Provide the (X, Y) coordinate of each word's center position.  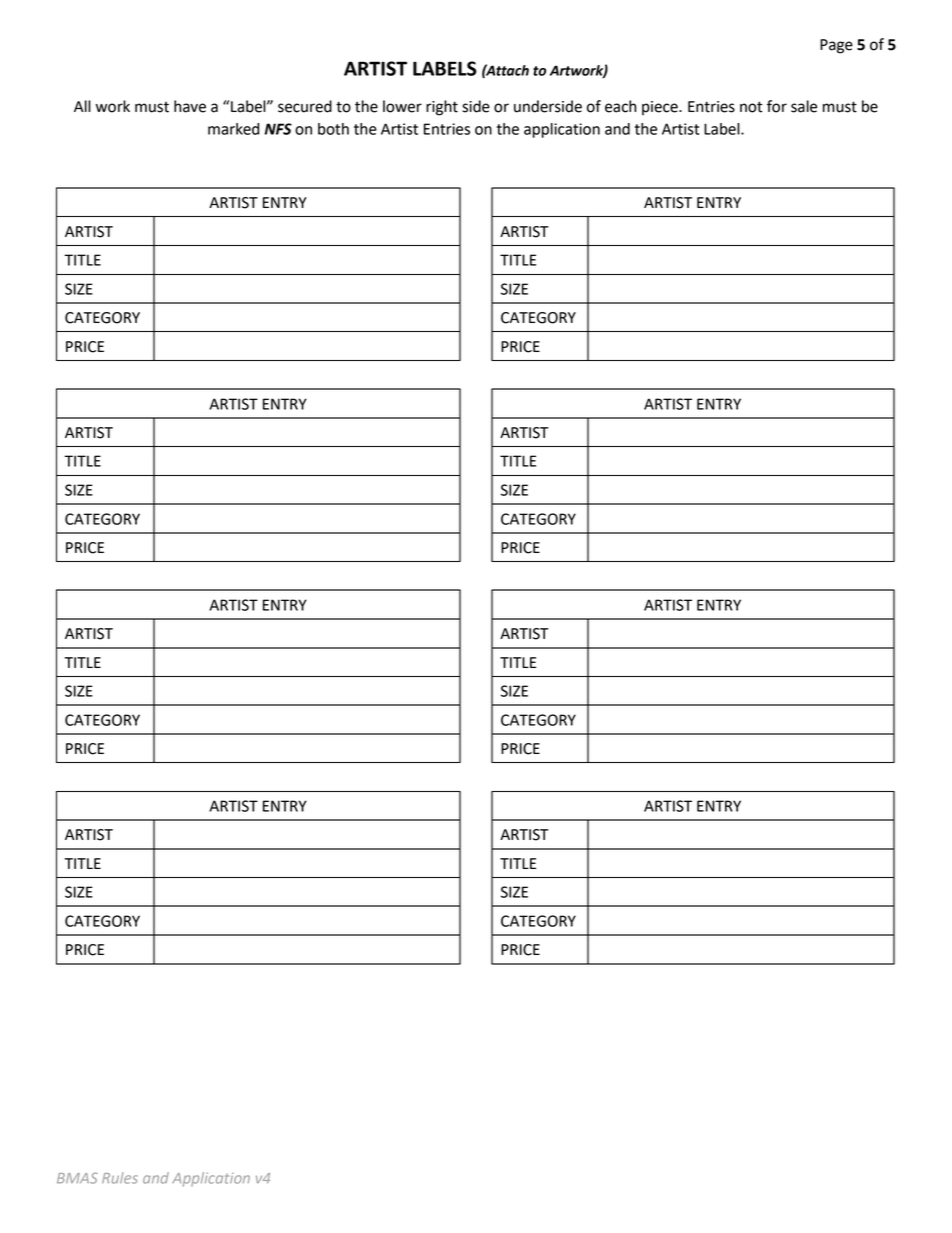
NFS (278, 129)
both (333, 129)
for (777, 106)
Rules (120, 1178)
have (190, 106)
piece (661, 108)
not (751, 107)
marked (233, 129)
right (442, 108)
